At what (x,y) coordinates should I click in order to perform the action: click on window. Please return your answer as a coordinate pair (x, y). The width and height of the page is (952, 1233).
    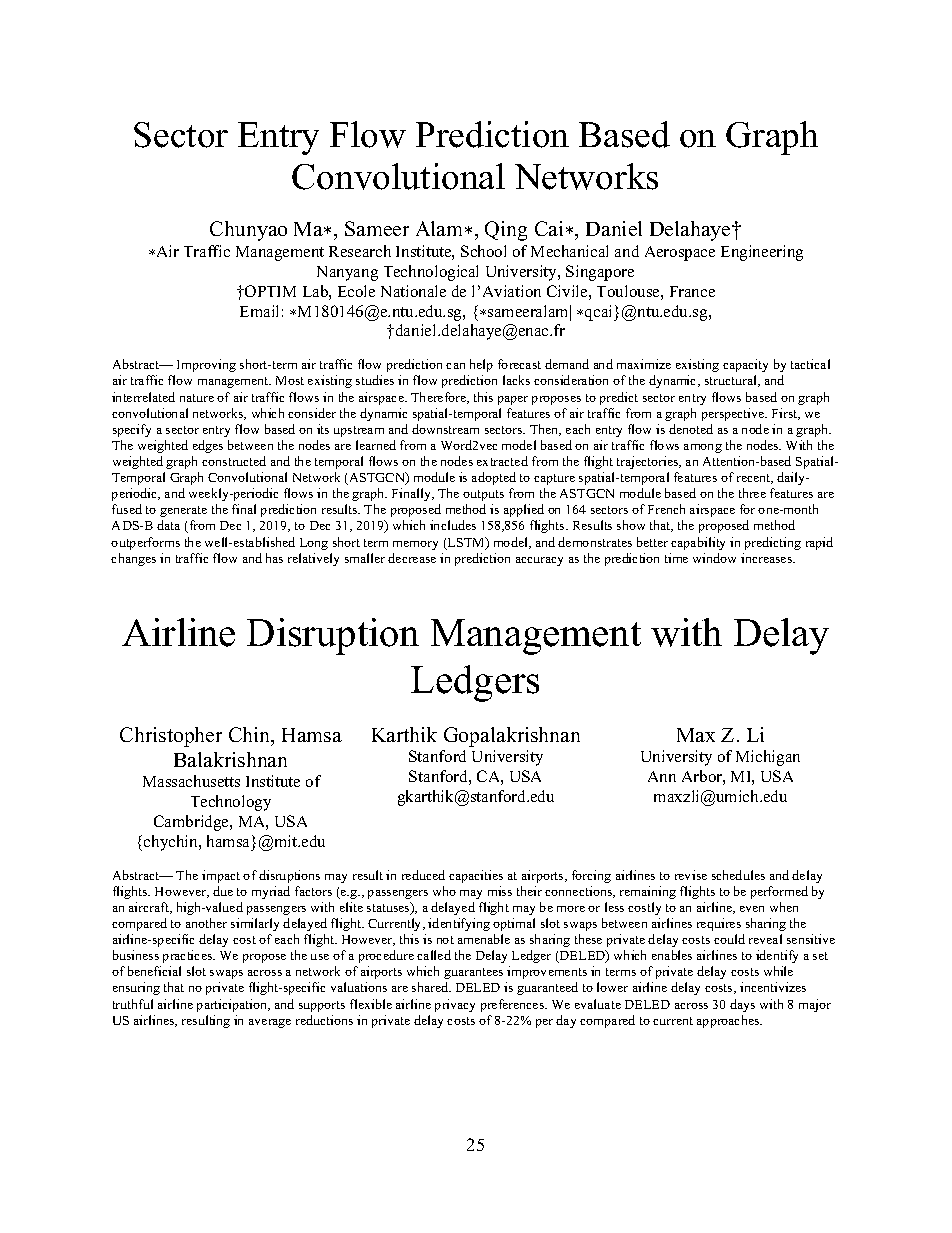
    Looking at the image, I should click on (714, 558).
